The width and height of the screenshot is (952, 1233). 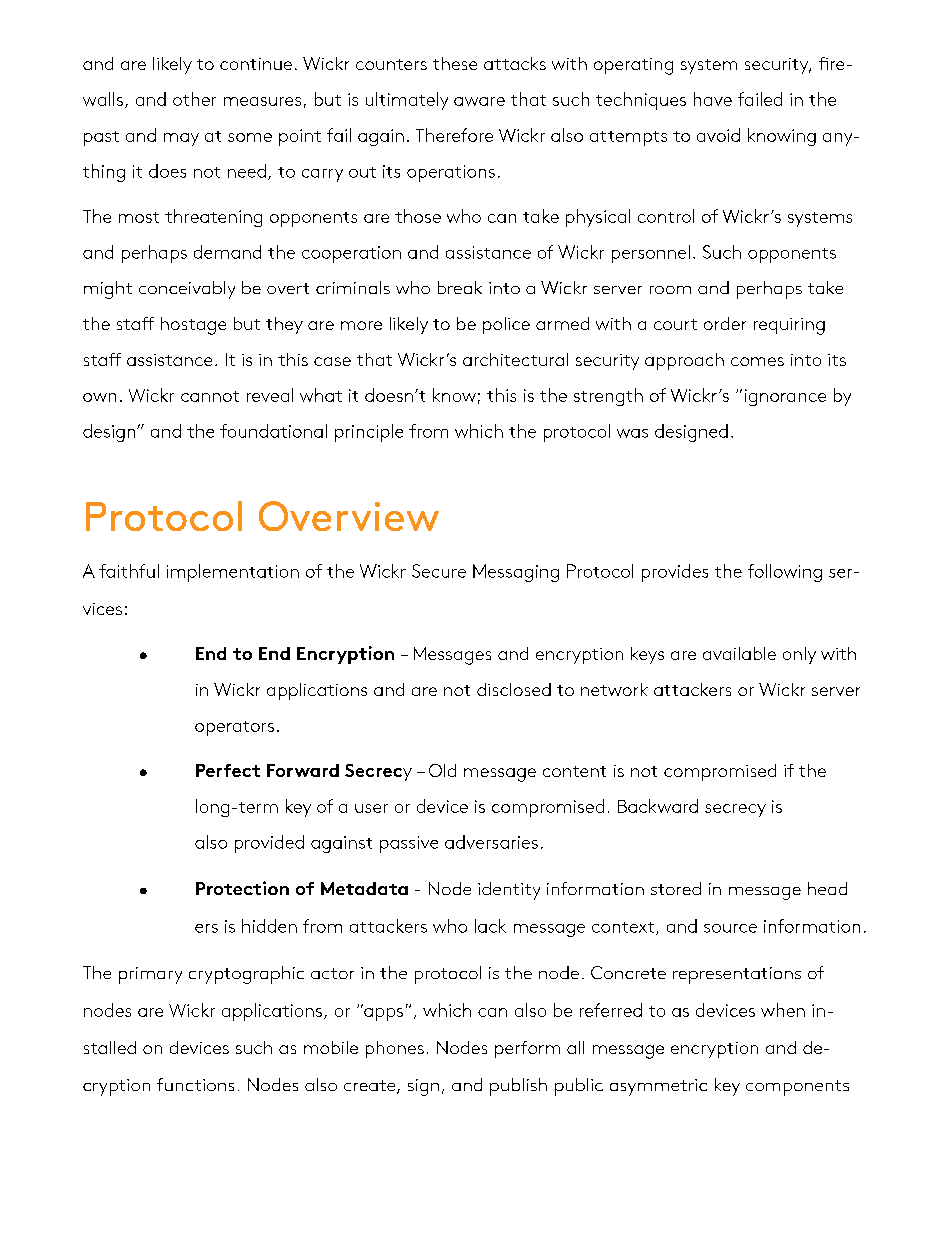 I want to click on asymmetric, so click(x=658, y=1087).
